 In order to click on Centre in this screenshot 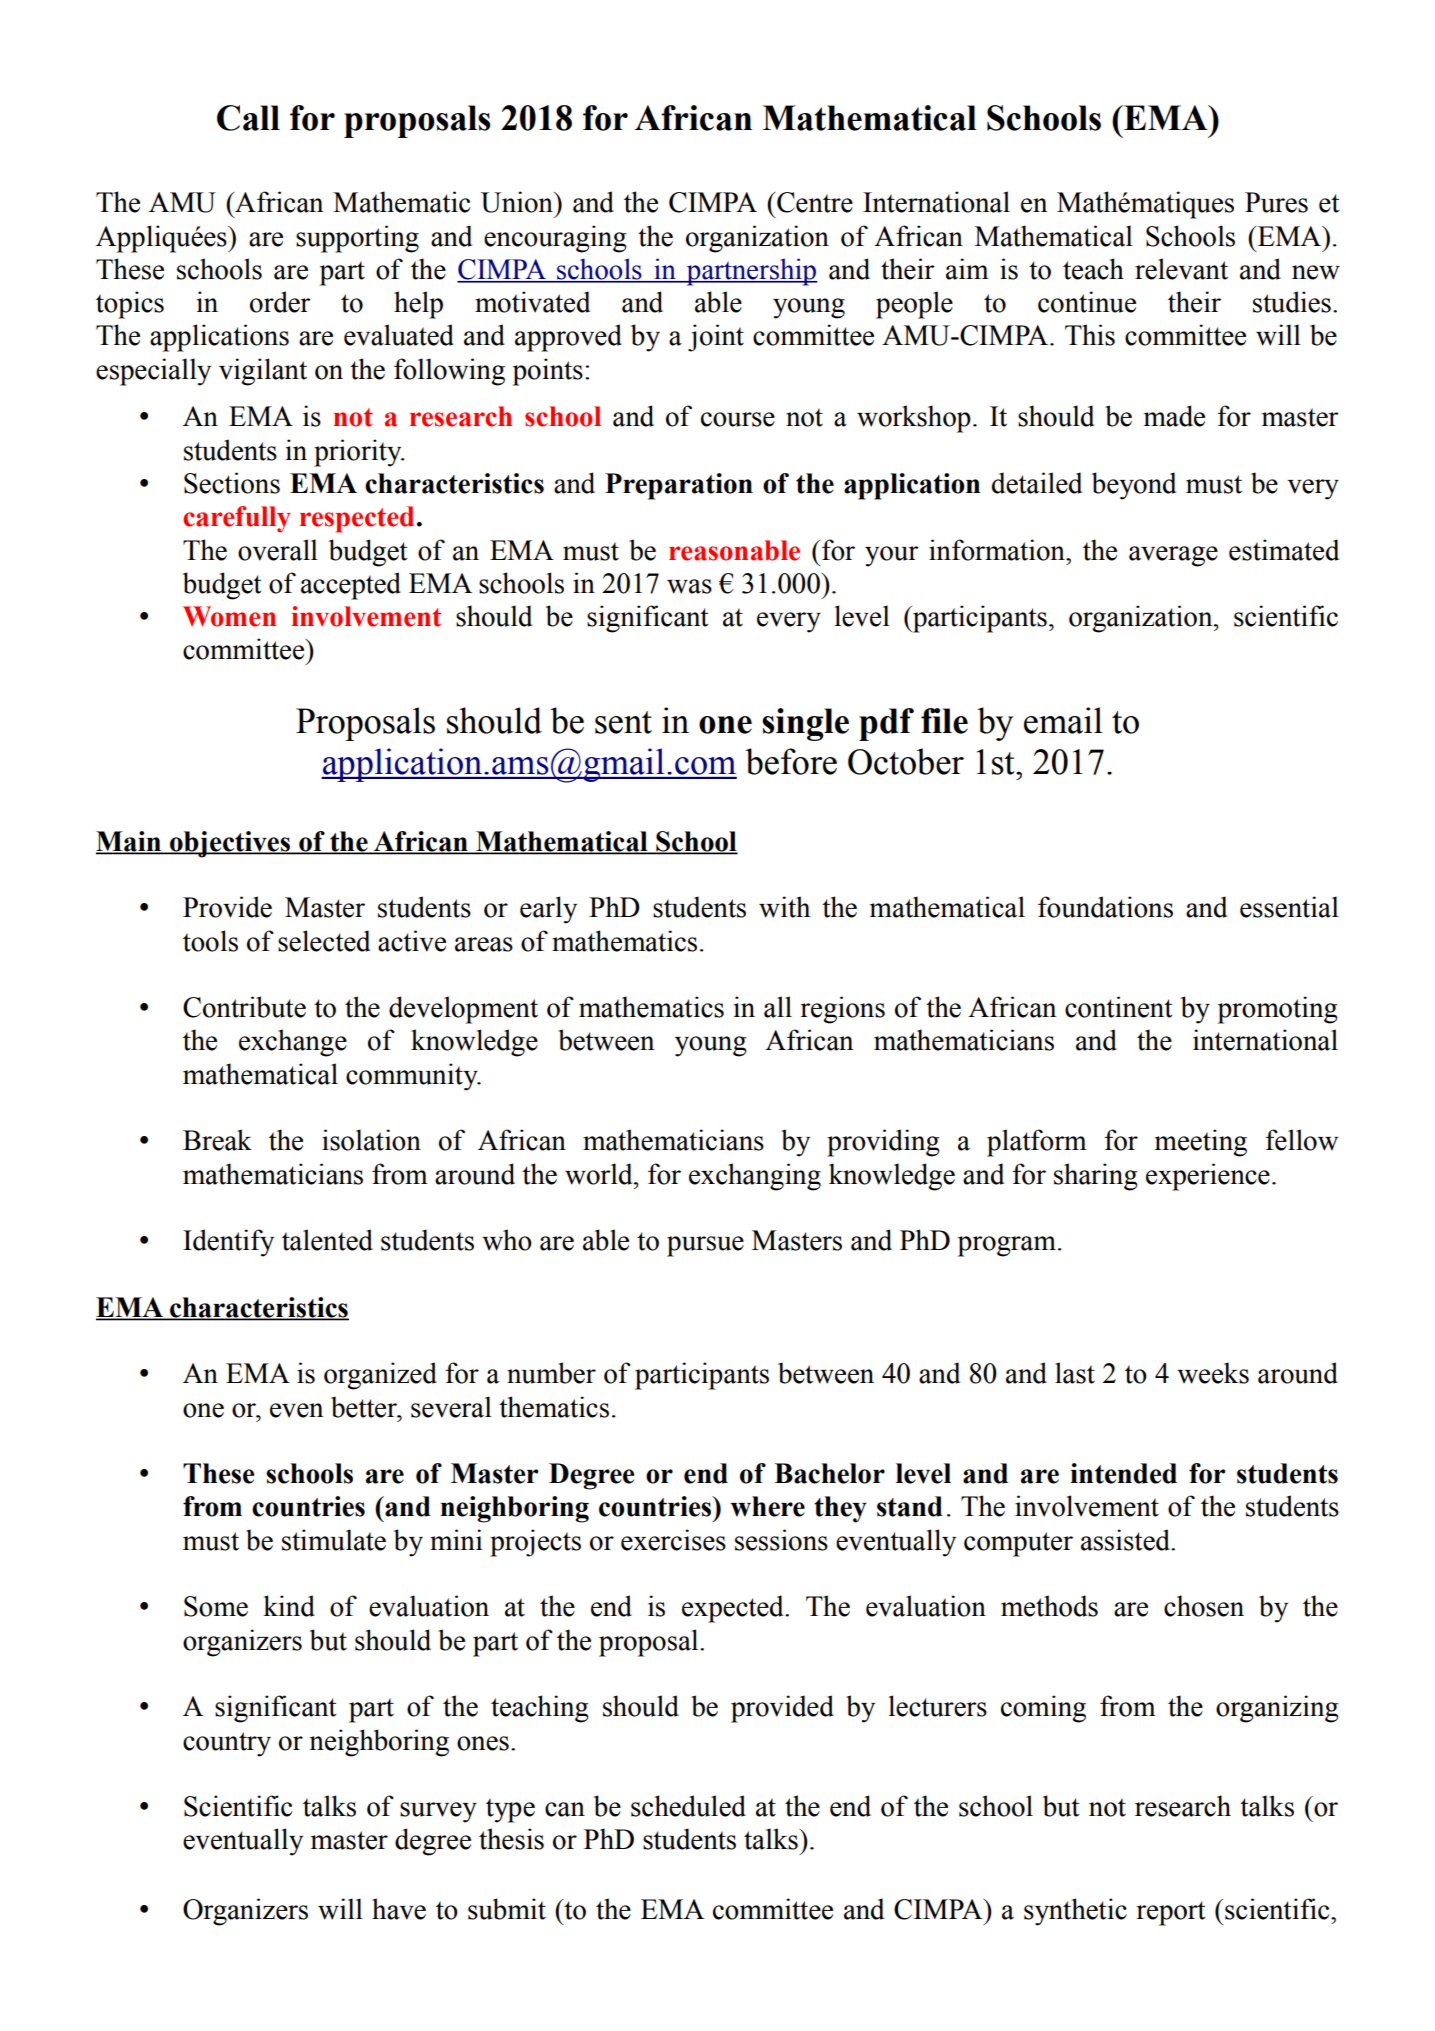, I will do `click(814, 202)`.
